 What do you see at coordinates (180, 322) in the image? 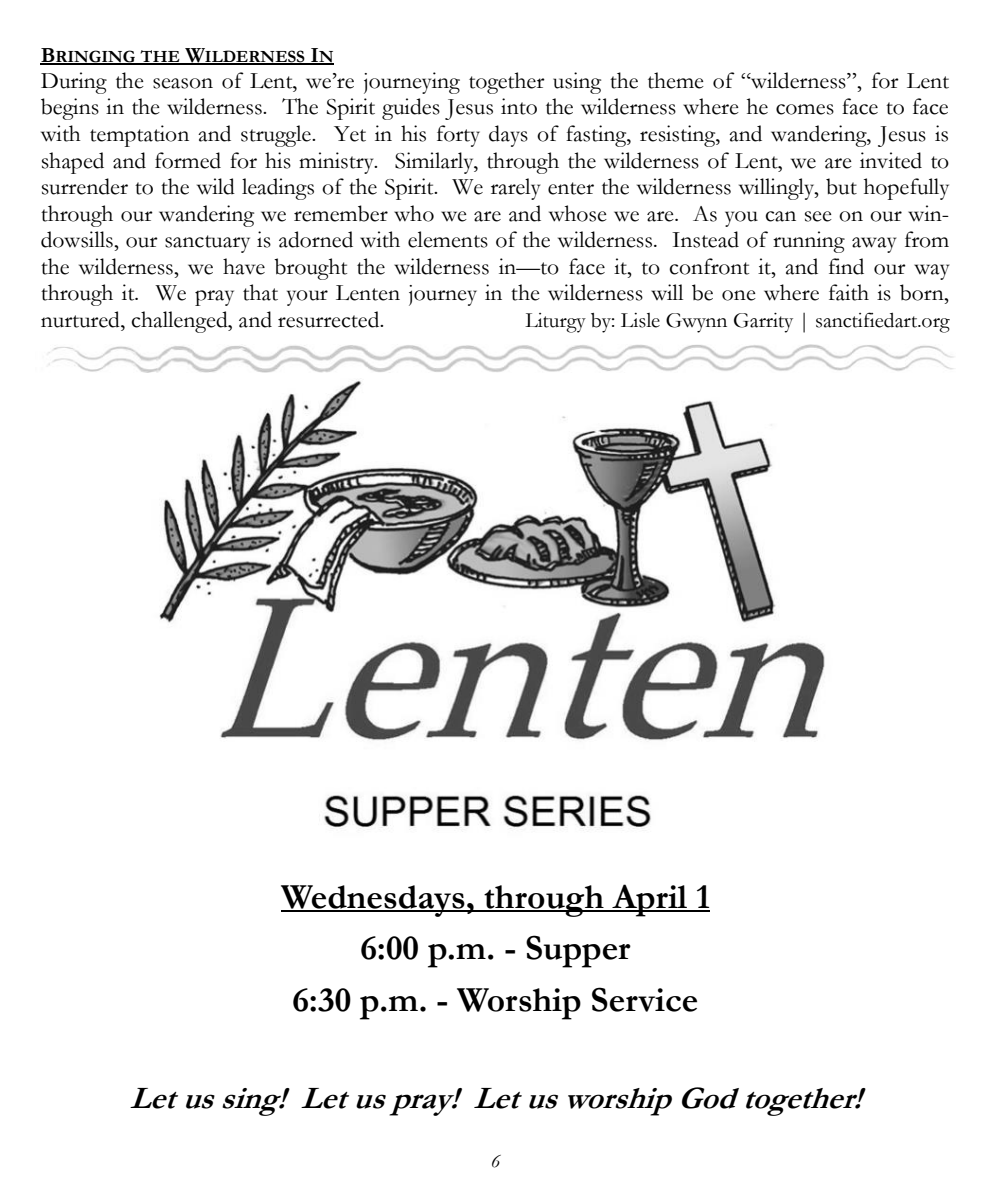
I see `challenged` at bounding box center [180, 322].
